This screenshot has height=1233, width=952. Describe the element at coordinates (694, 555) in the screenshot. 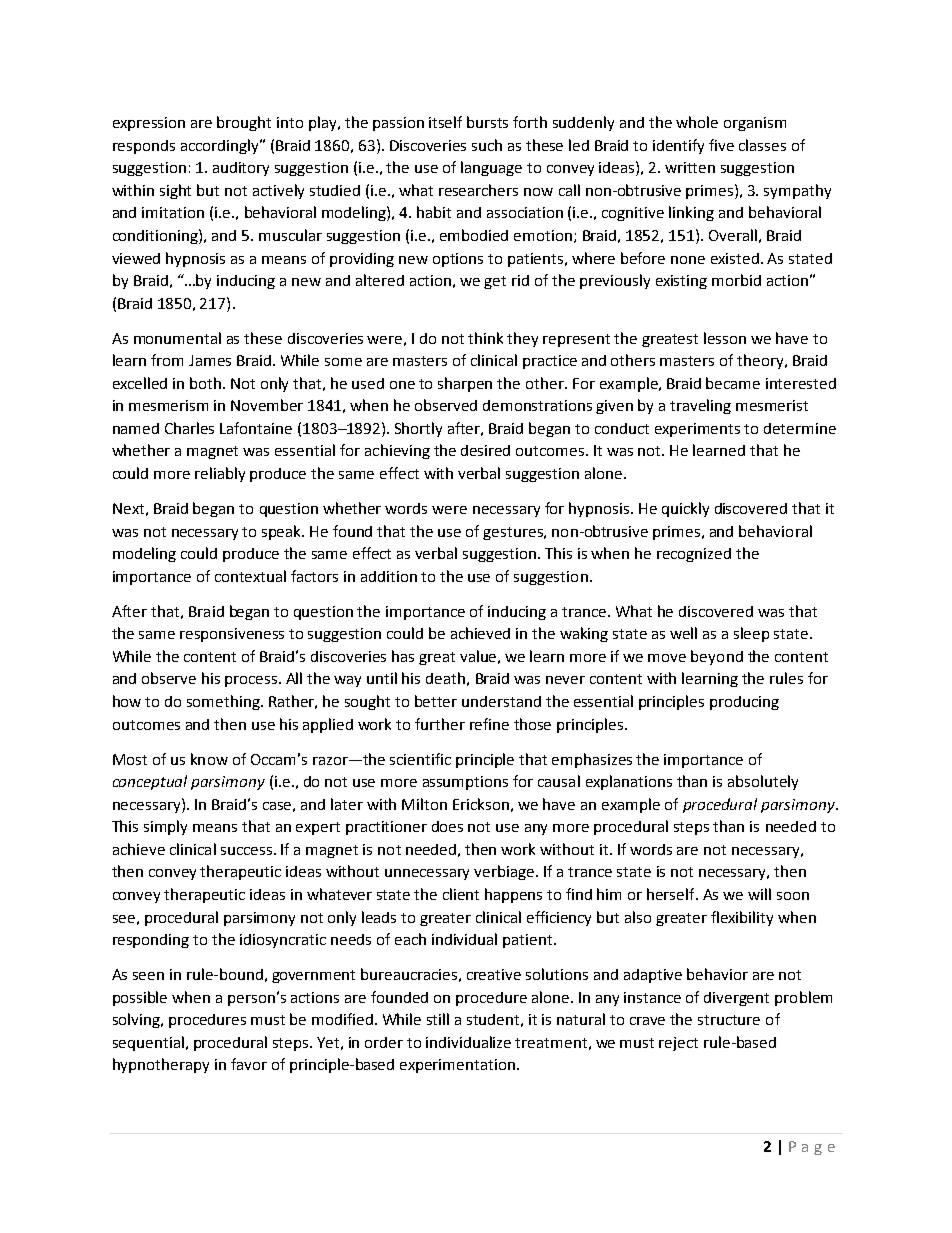

I see `recognized` at that location.
